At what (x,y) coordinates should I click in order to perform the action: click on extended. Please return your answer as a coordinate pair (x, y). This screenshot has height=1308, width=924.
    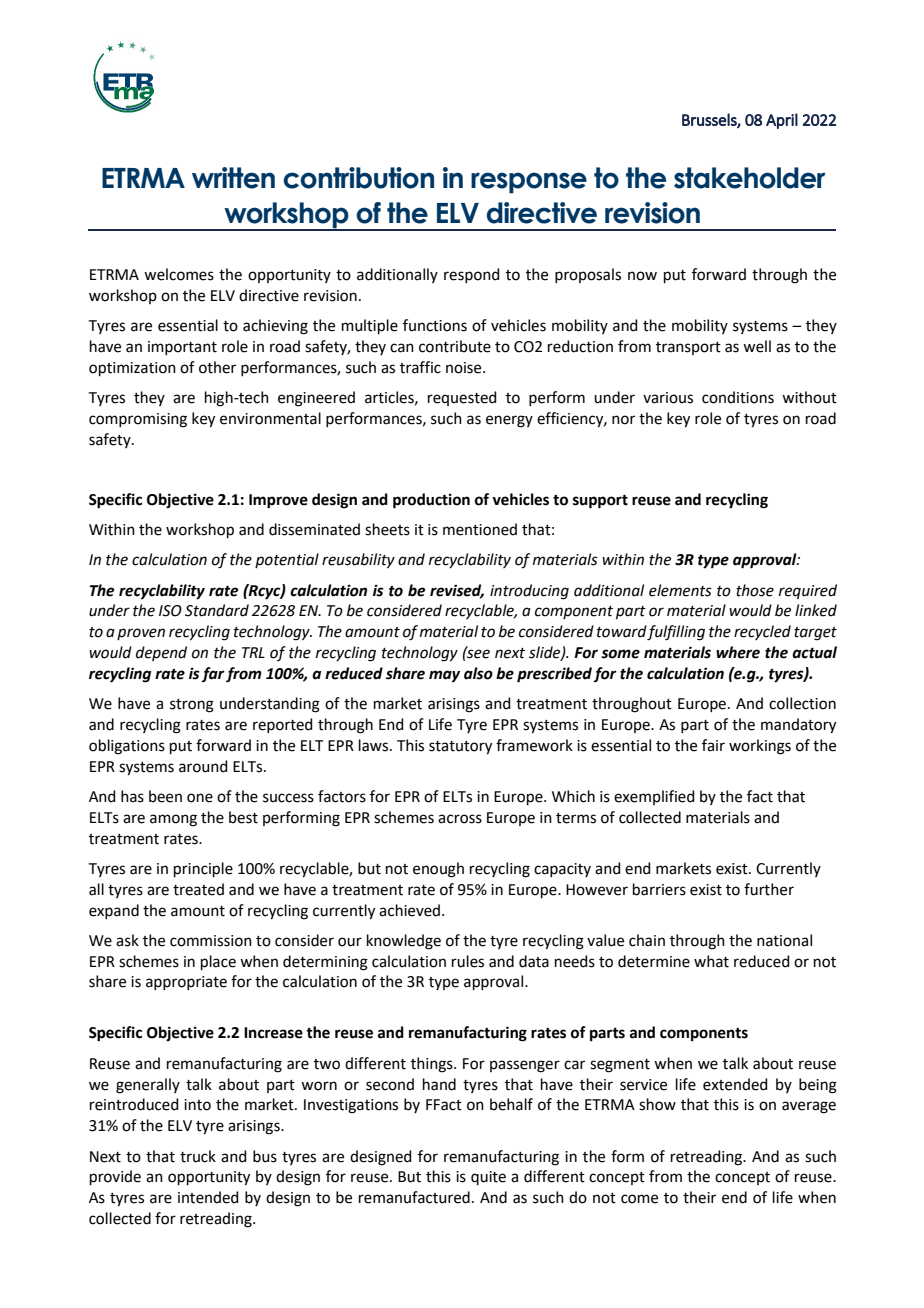
    Looking at the image, I should click on (735, 1084).
